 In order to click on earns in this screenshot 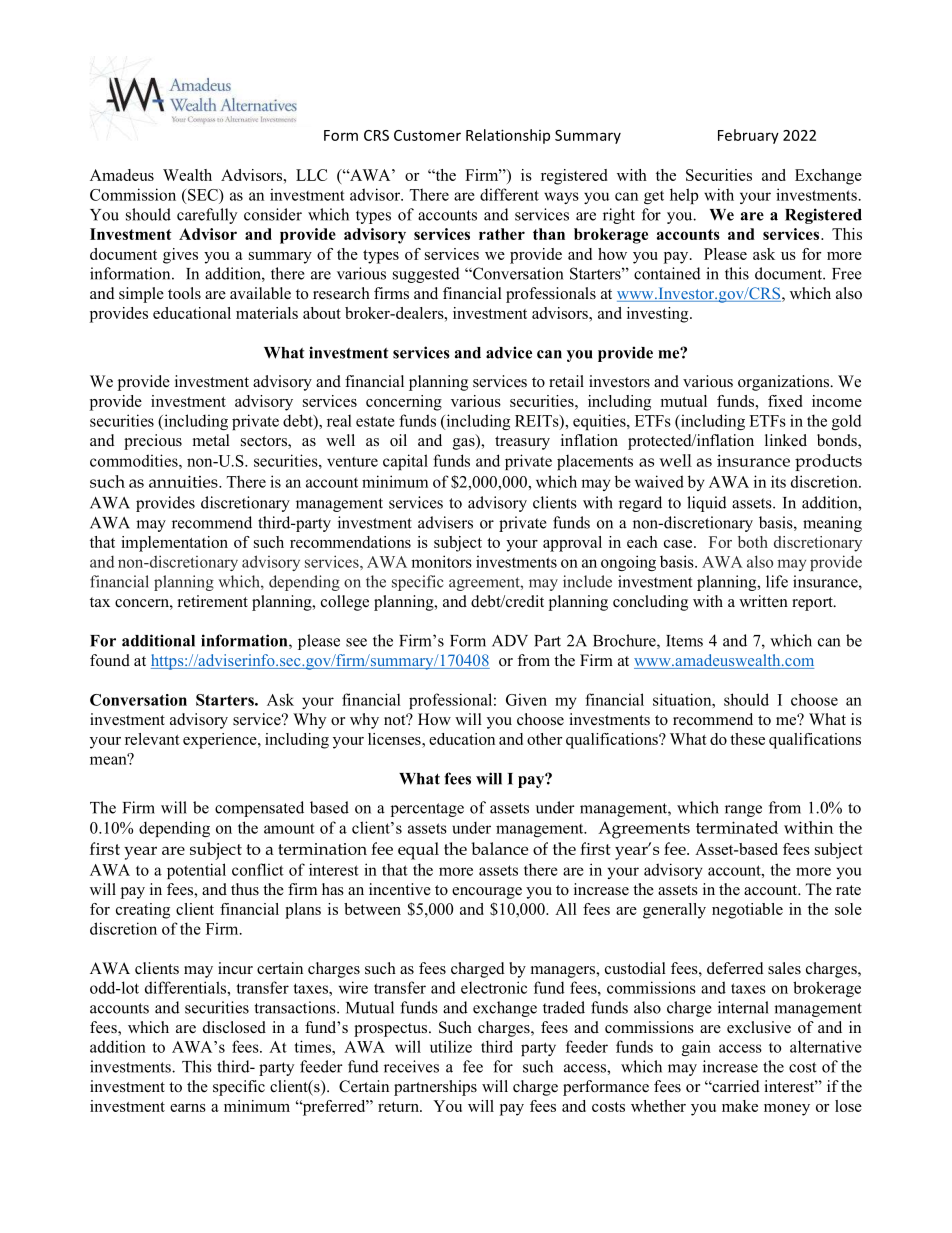, I will do `click(188, 1108)`.
